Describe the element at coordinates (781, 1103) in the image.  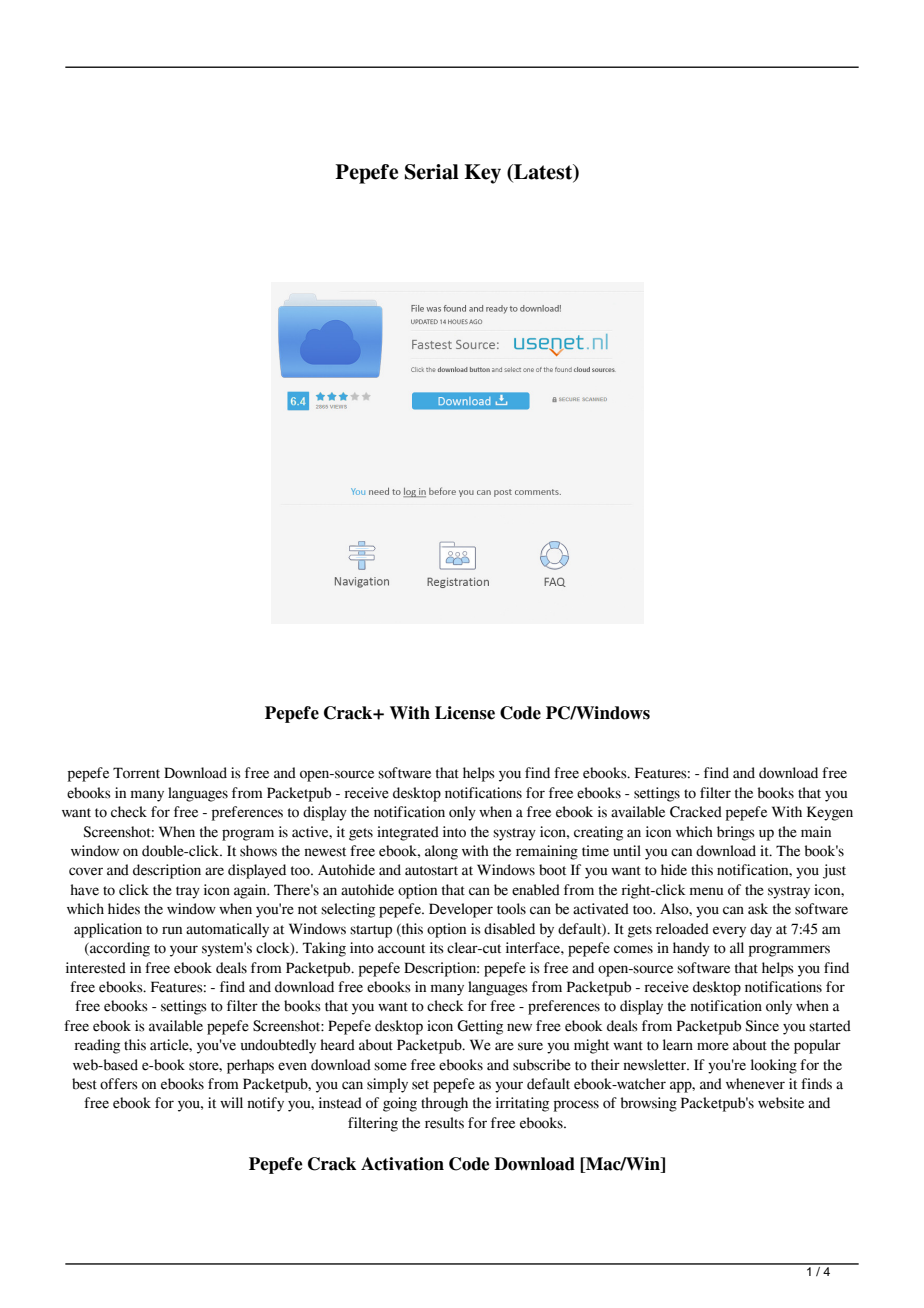
I see `website` at that location.
